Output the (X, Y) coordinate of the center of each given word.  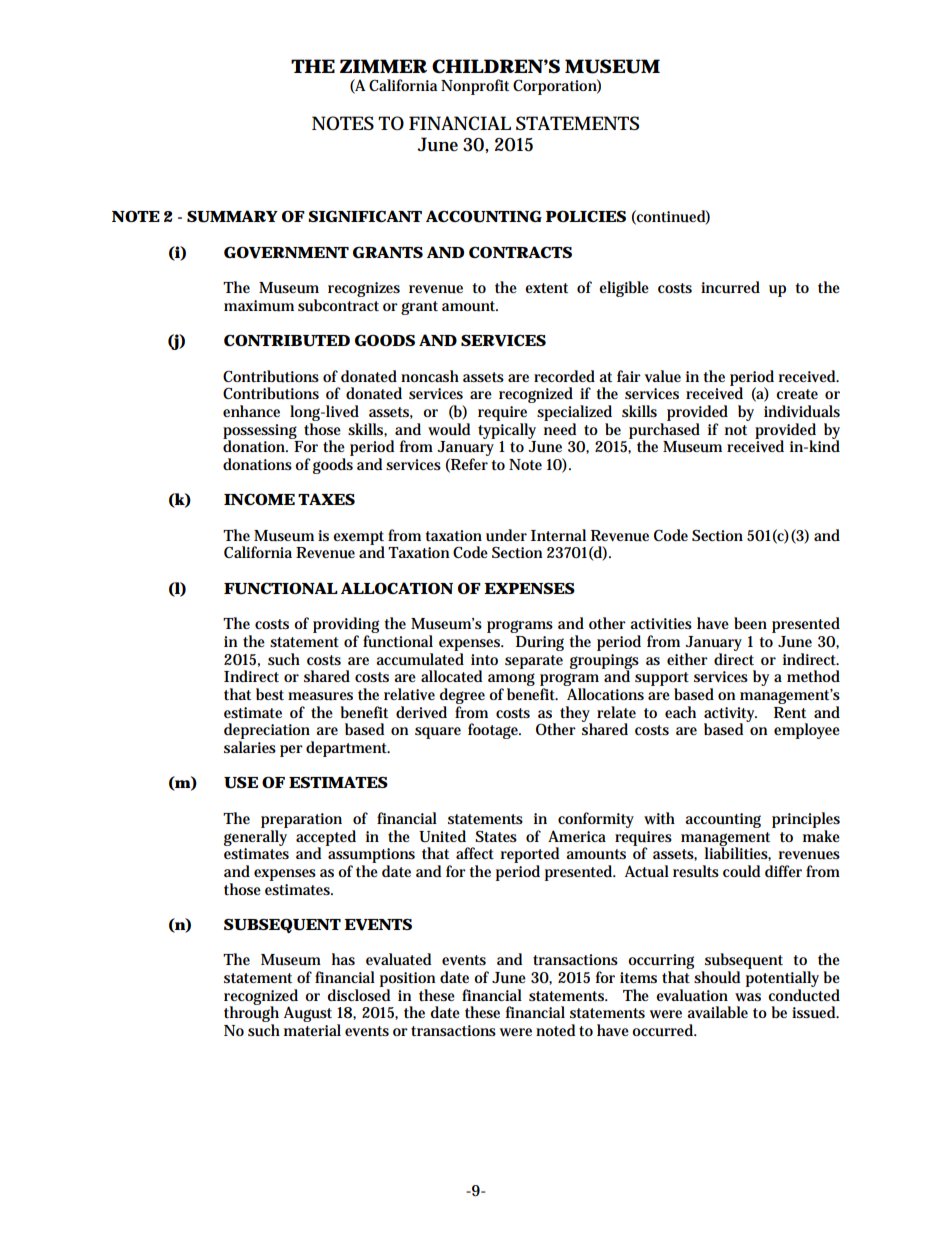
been (750, 623)
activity (730, 715)
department (348, 749)
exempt (358, 539)
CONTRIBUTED (287, 340)
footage (494, 731)
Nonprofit (475, 87)
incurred (730, 287)
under (506, 535)
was (748, 997)
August (308, 1014)
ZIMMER (383, 66)
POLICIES (586, 216)
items (638, 977)
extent (546, 288)
